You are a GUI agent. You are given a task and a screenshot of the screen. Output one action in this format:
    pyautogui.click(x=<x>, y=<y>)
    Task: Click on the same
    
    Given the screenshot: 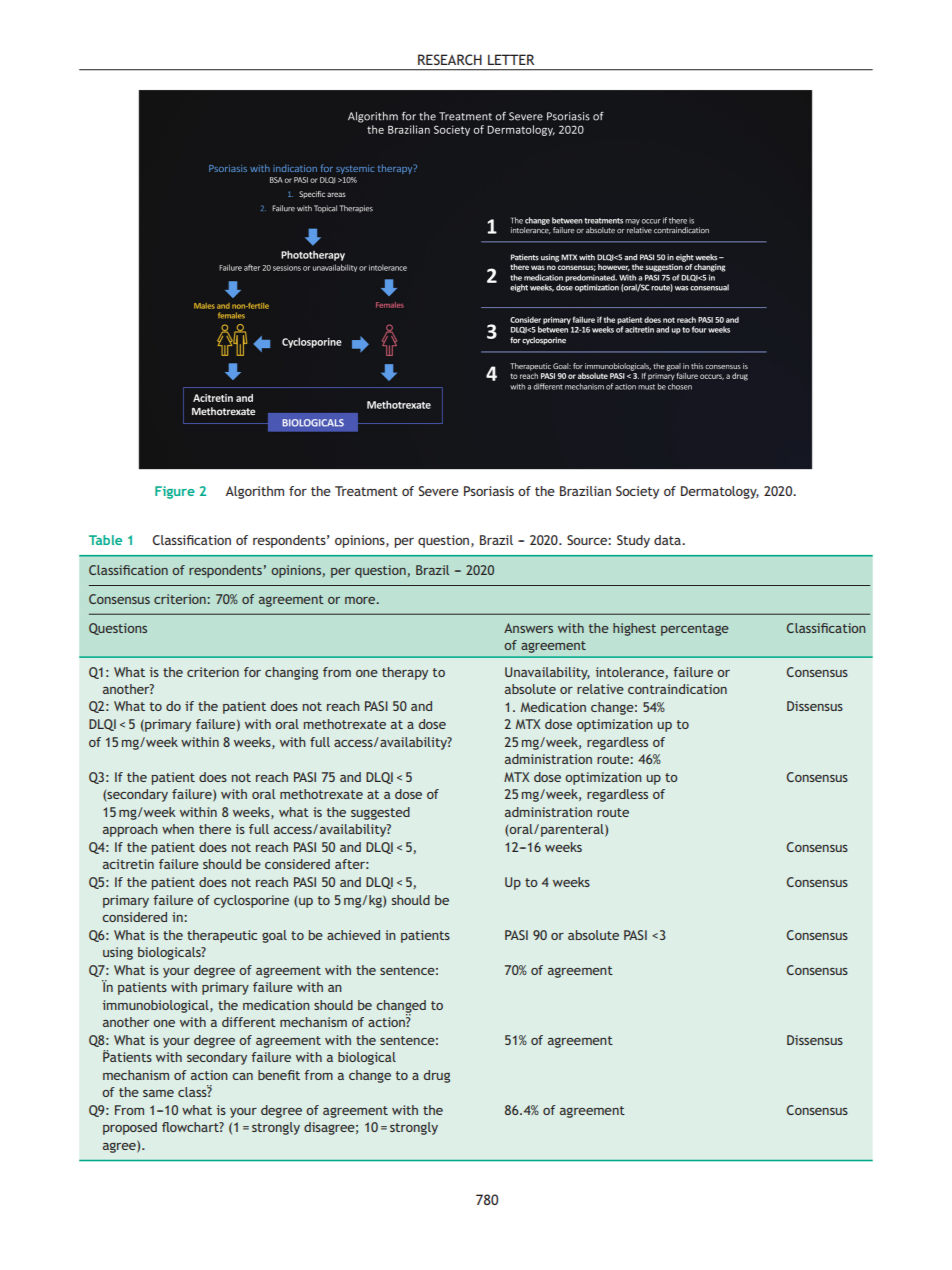 What is the action you would take?
    pyautogui.click(x=158, y=1093)
